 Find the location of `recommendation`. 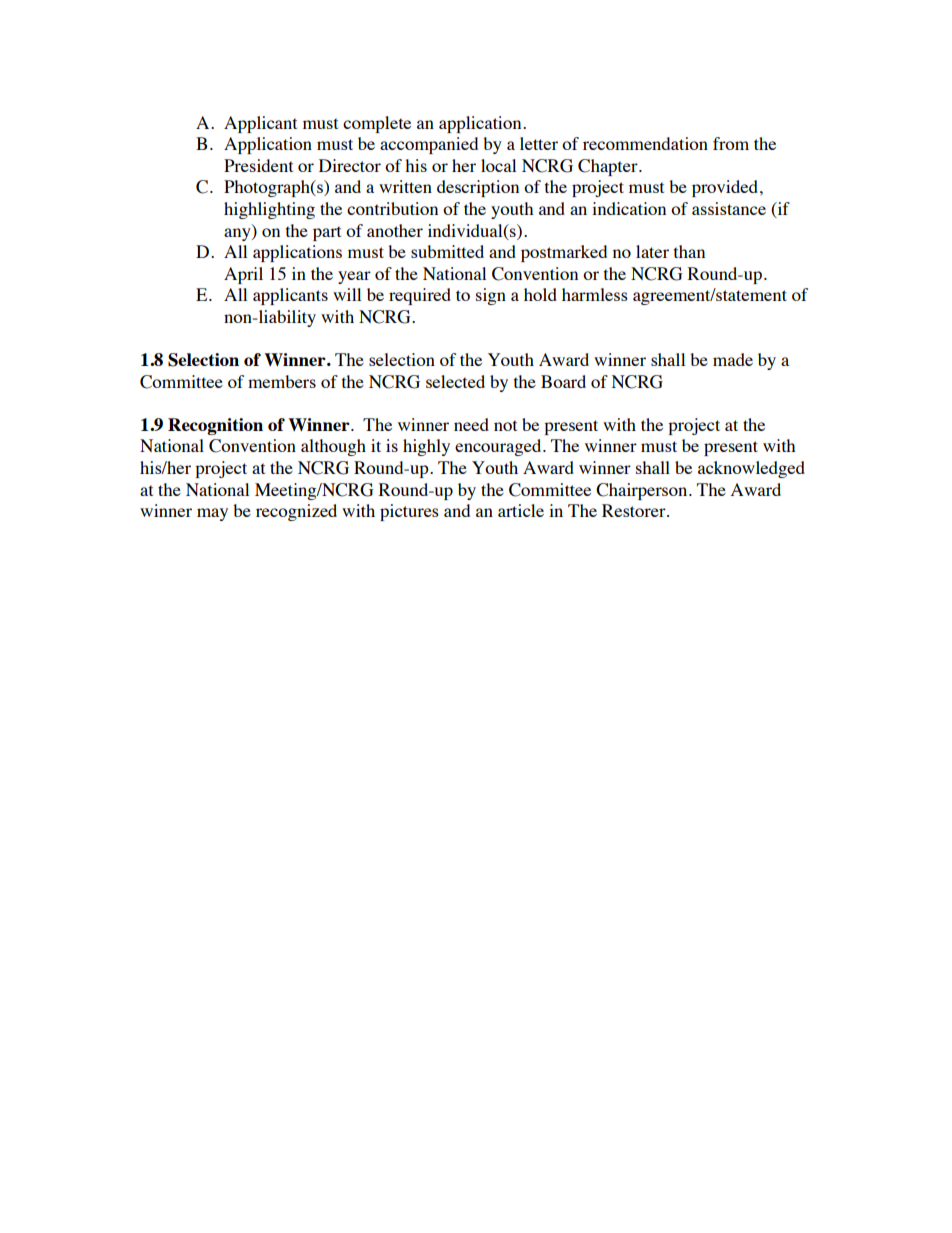

recommendation is located at coordinates (645, 143).
